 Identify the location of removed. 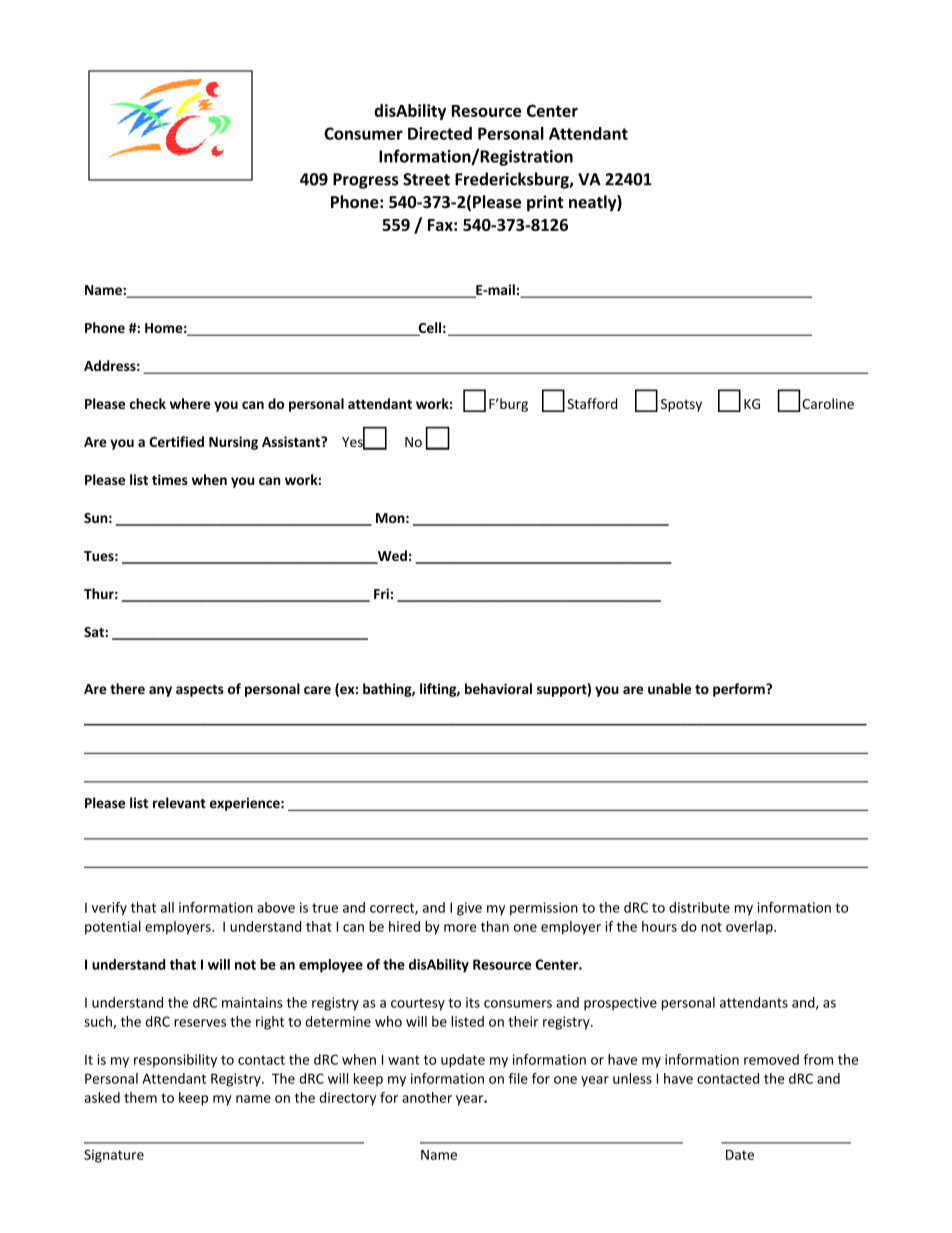
(771, 1059).
